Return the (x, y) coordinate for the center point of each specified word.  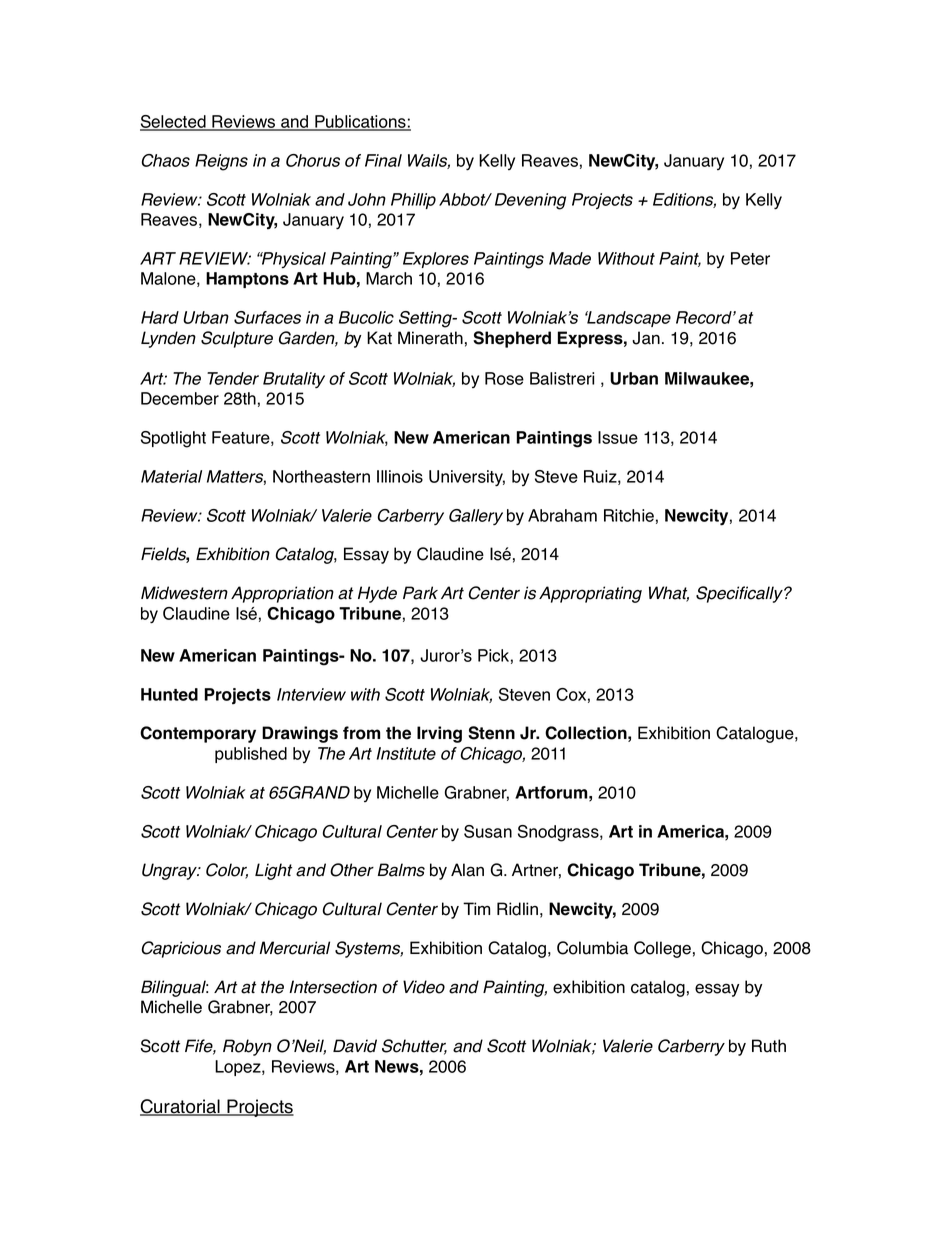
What (669, 594)
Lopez (239, 1068)
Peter (750, 258)
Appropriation (282, 594)
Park (420, 593)
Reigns (221, 162)
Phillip (413, 201)
